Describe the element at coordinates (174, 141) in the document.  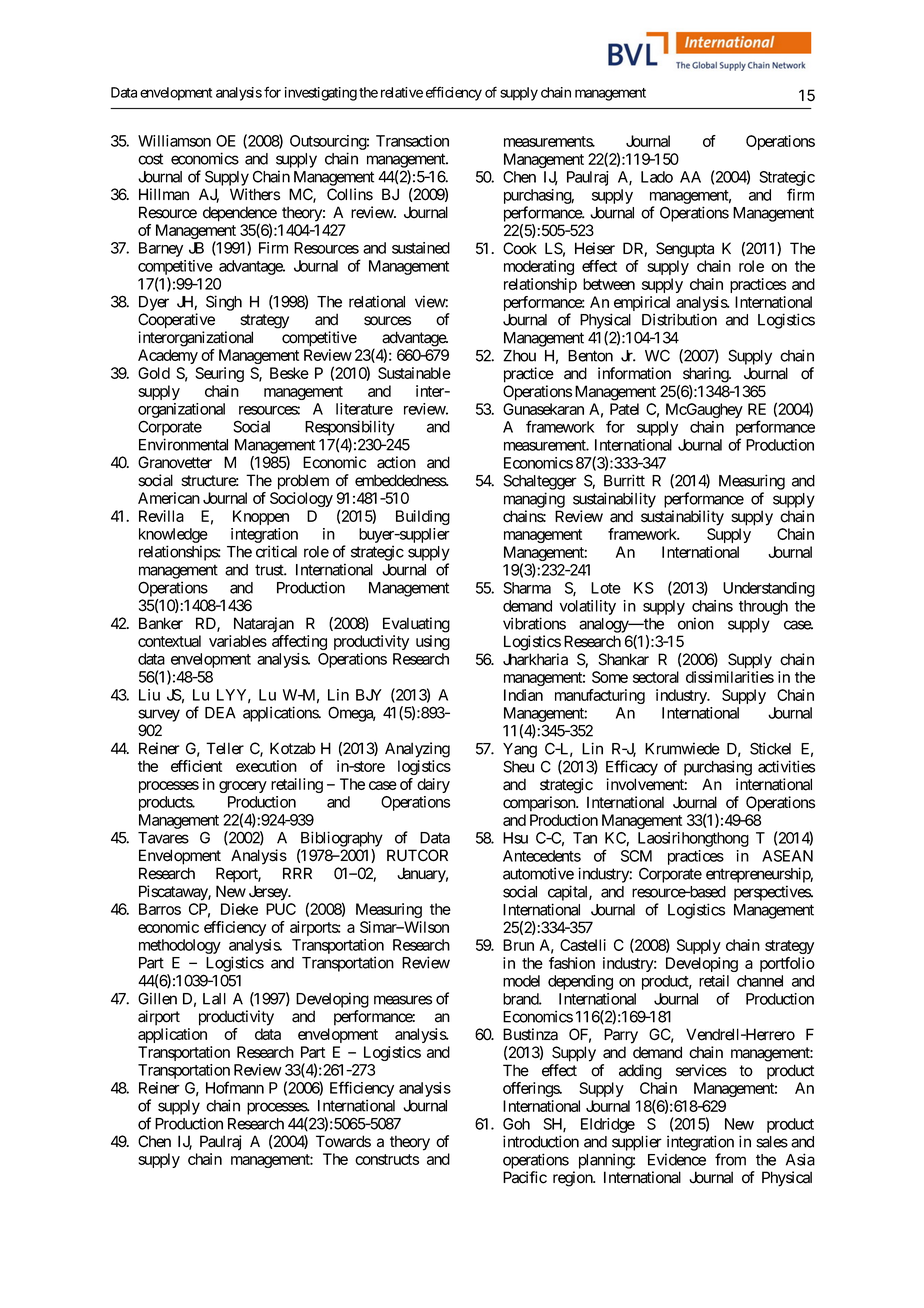
I see `Williamson` at that location.
